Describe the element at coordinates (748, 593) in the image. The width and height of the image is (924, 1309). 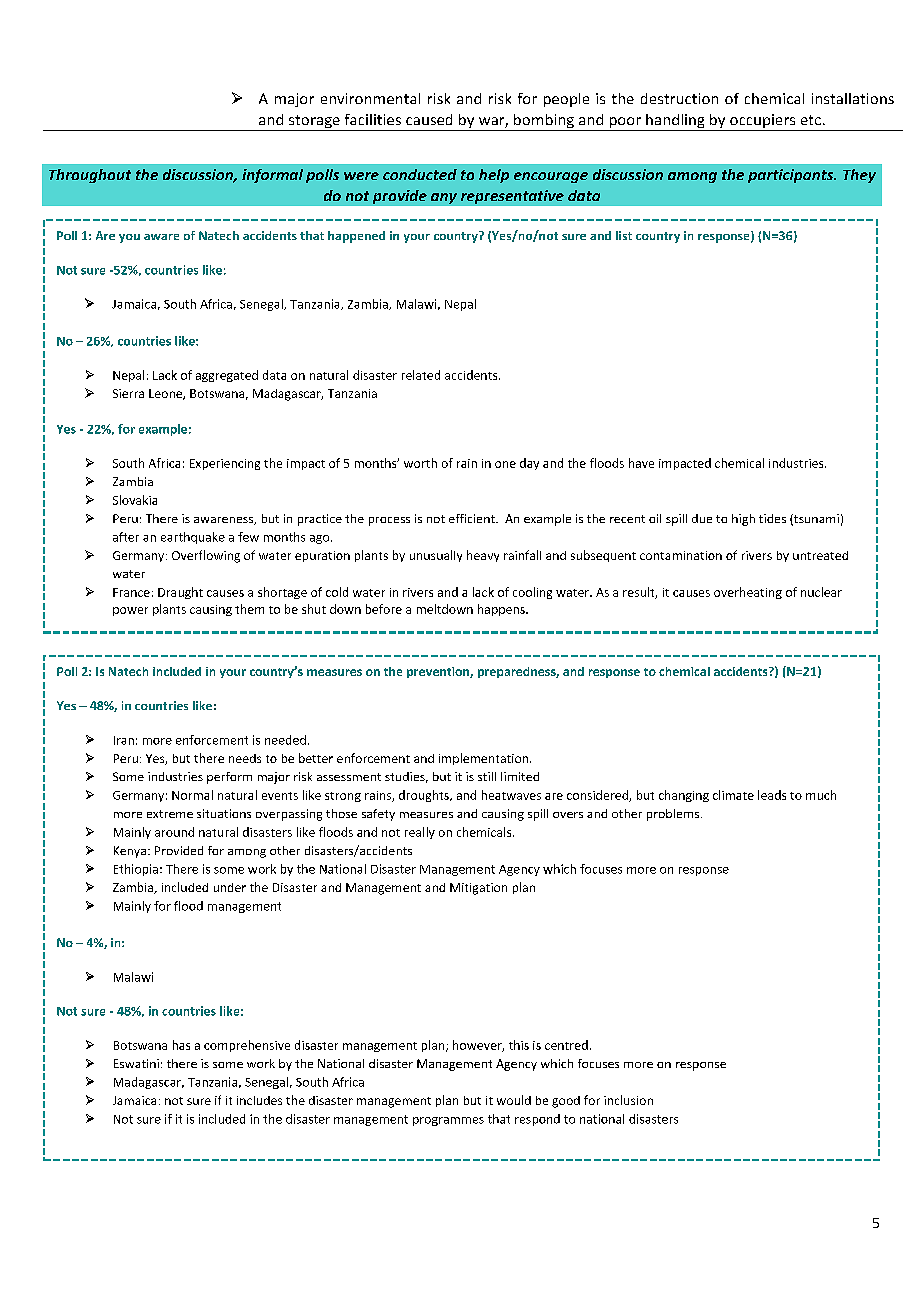
I see `overheating` at that location.
